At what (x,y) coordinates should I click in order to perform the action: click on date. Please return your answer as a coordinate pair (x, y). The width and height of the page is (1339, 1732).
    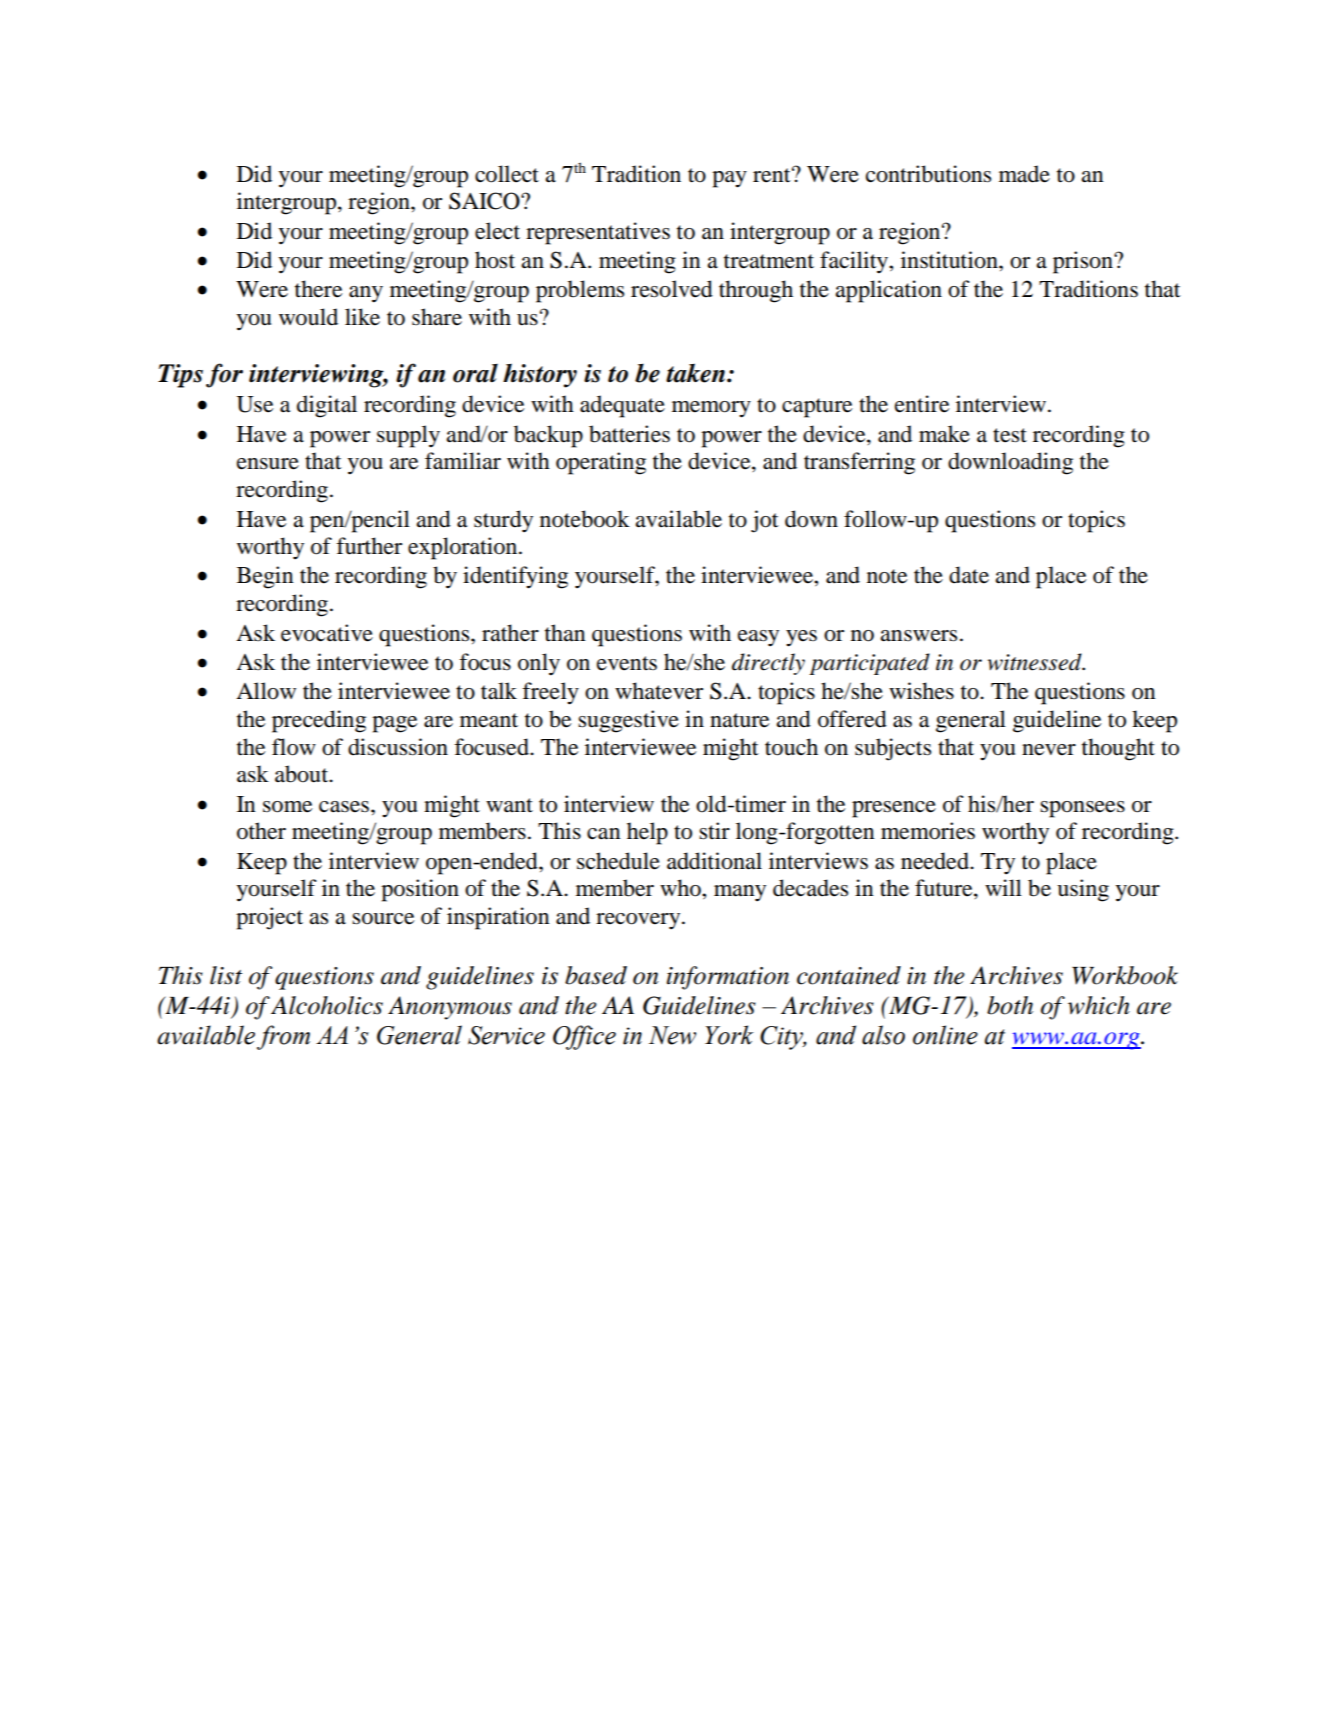
    Looking at the image, I should click on (969, 575).
